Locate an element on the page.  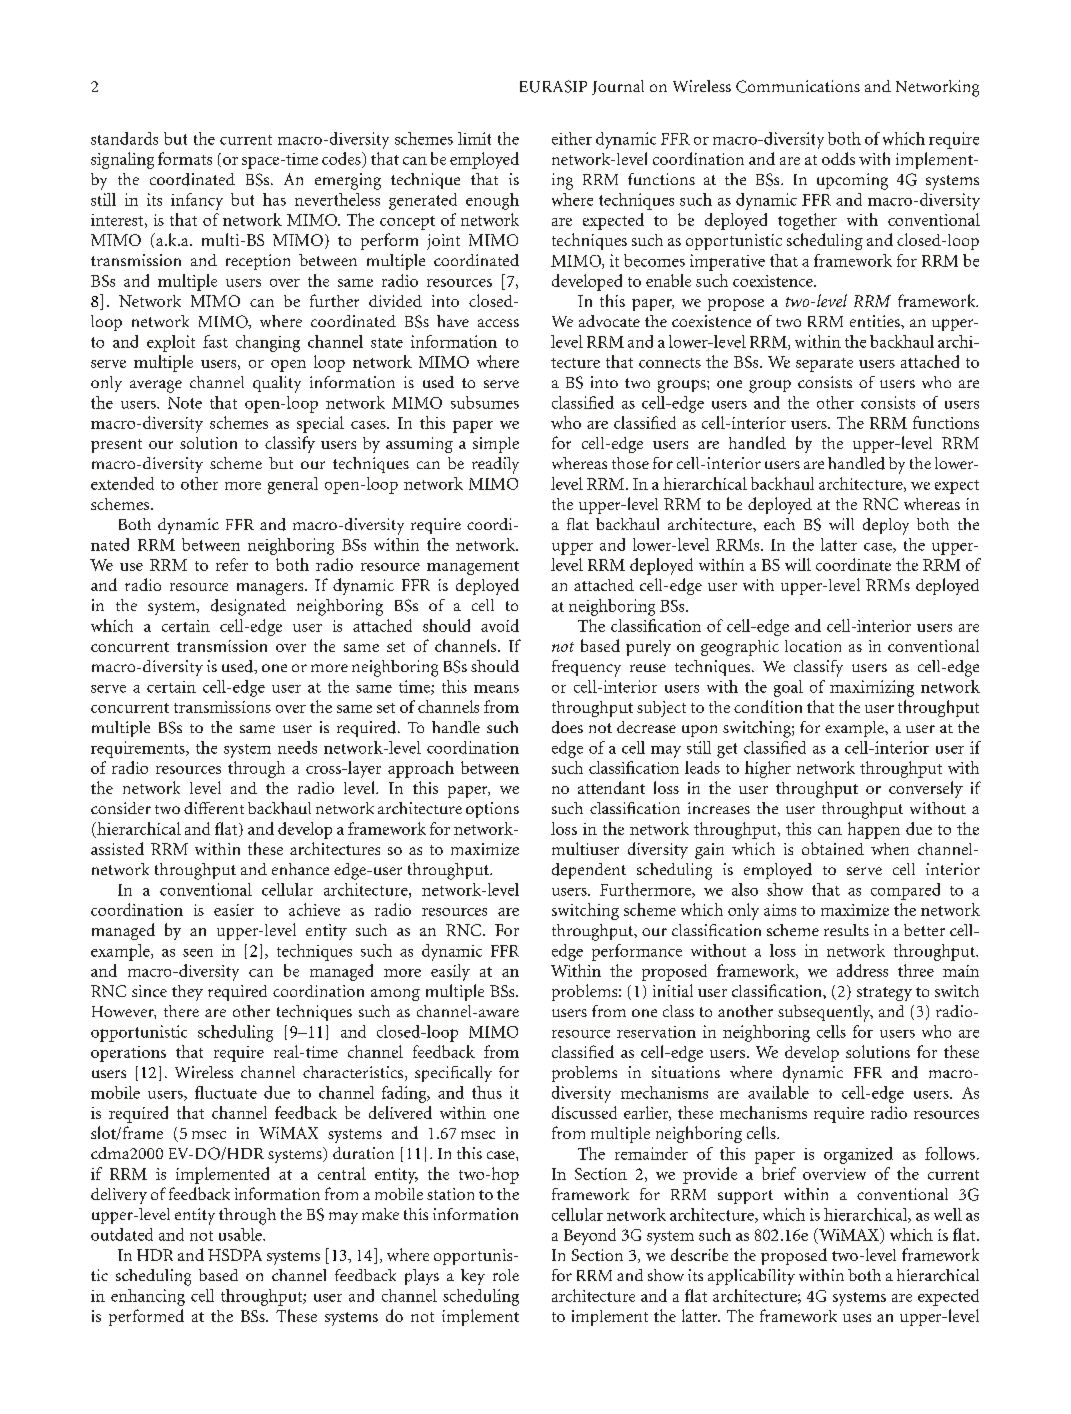
either is located at coordinates (572, 138).
